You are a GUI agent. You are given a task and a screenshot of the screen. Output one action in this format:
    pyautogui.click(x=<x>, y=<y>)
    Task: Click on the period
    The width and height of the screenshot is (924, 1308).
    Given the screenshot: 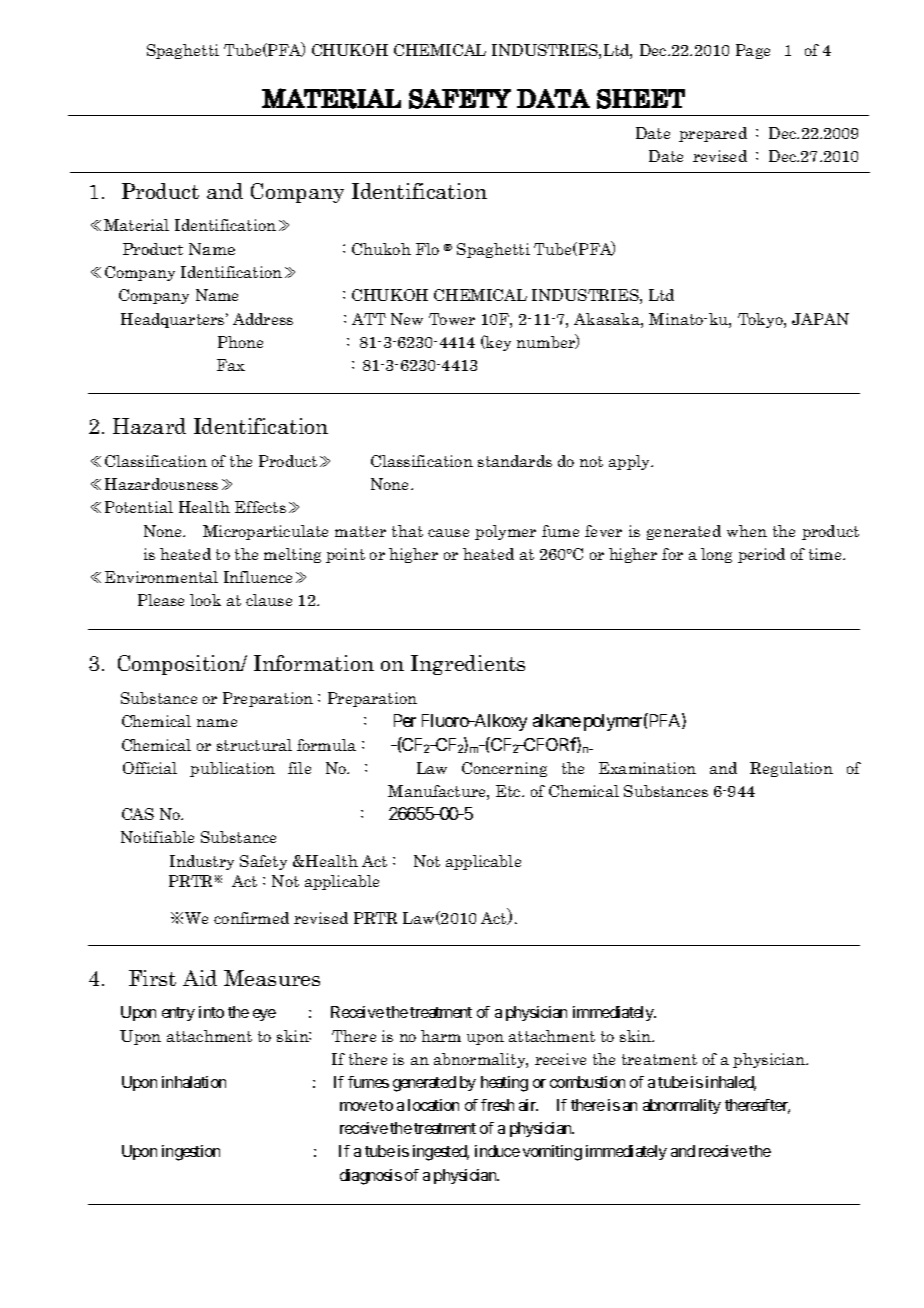 What is the action you would take?
    pyautogui.click(x=761, y=555)
